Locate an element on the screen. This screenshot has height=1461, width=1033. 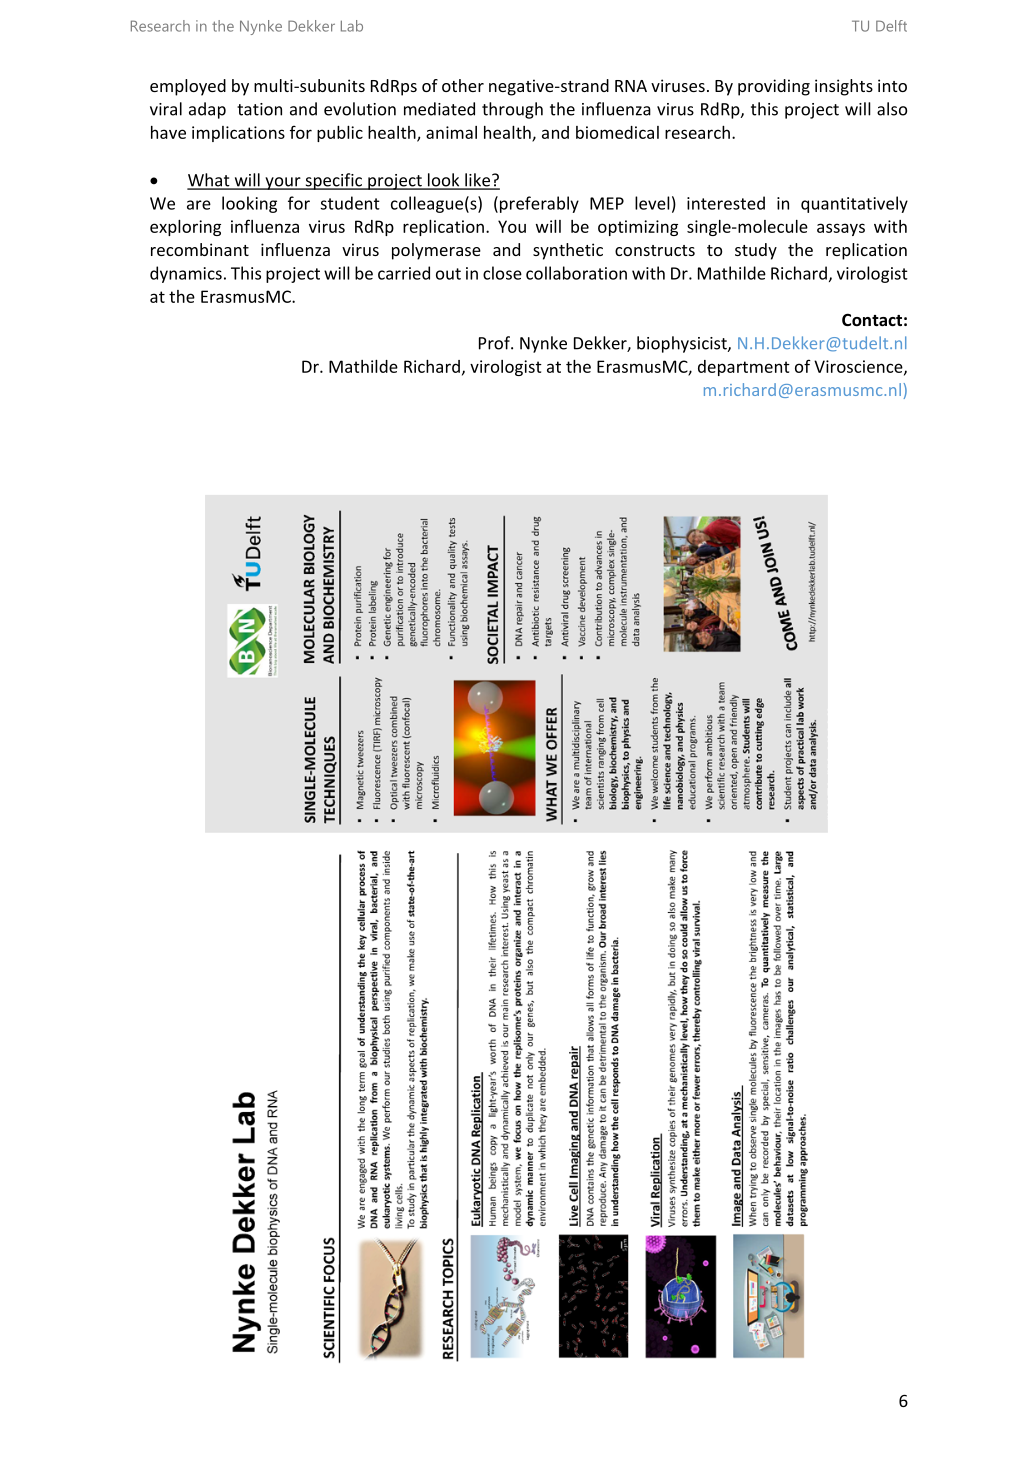
employed is located at coordinates (188, 87).
